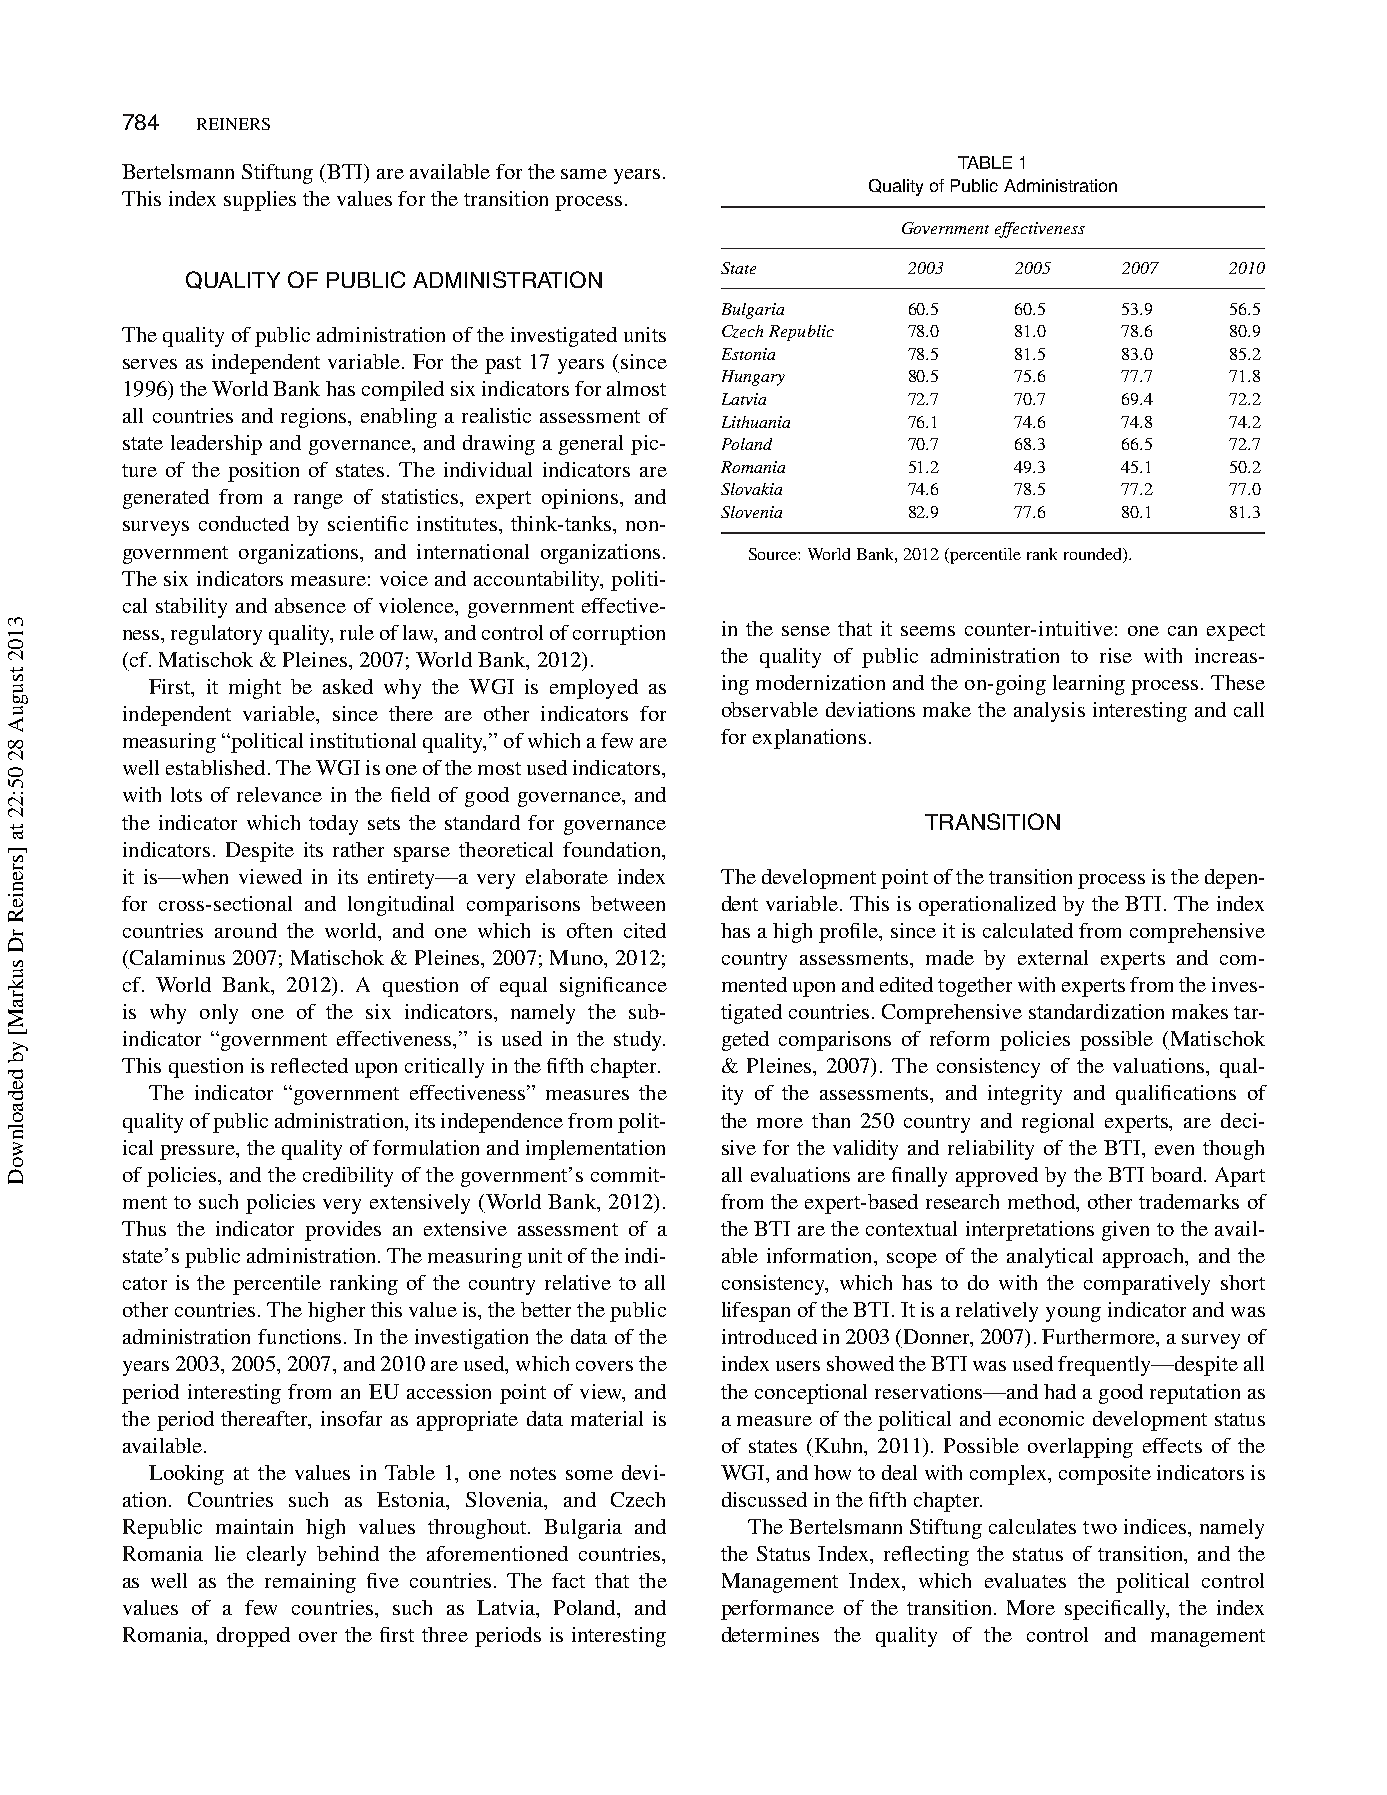  Describe the element at coordinates (260, 201) in the page. I see `supplies` at that location.
